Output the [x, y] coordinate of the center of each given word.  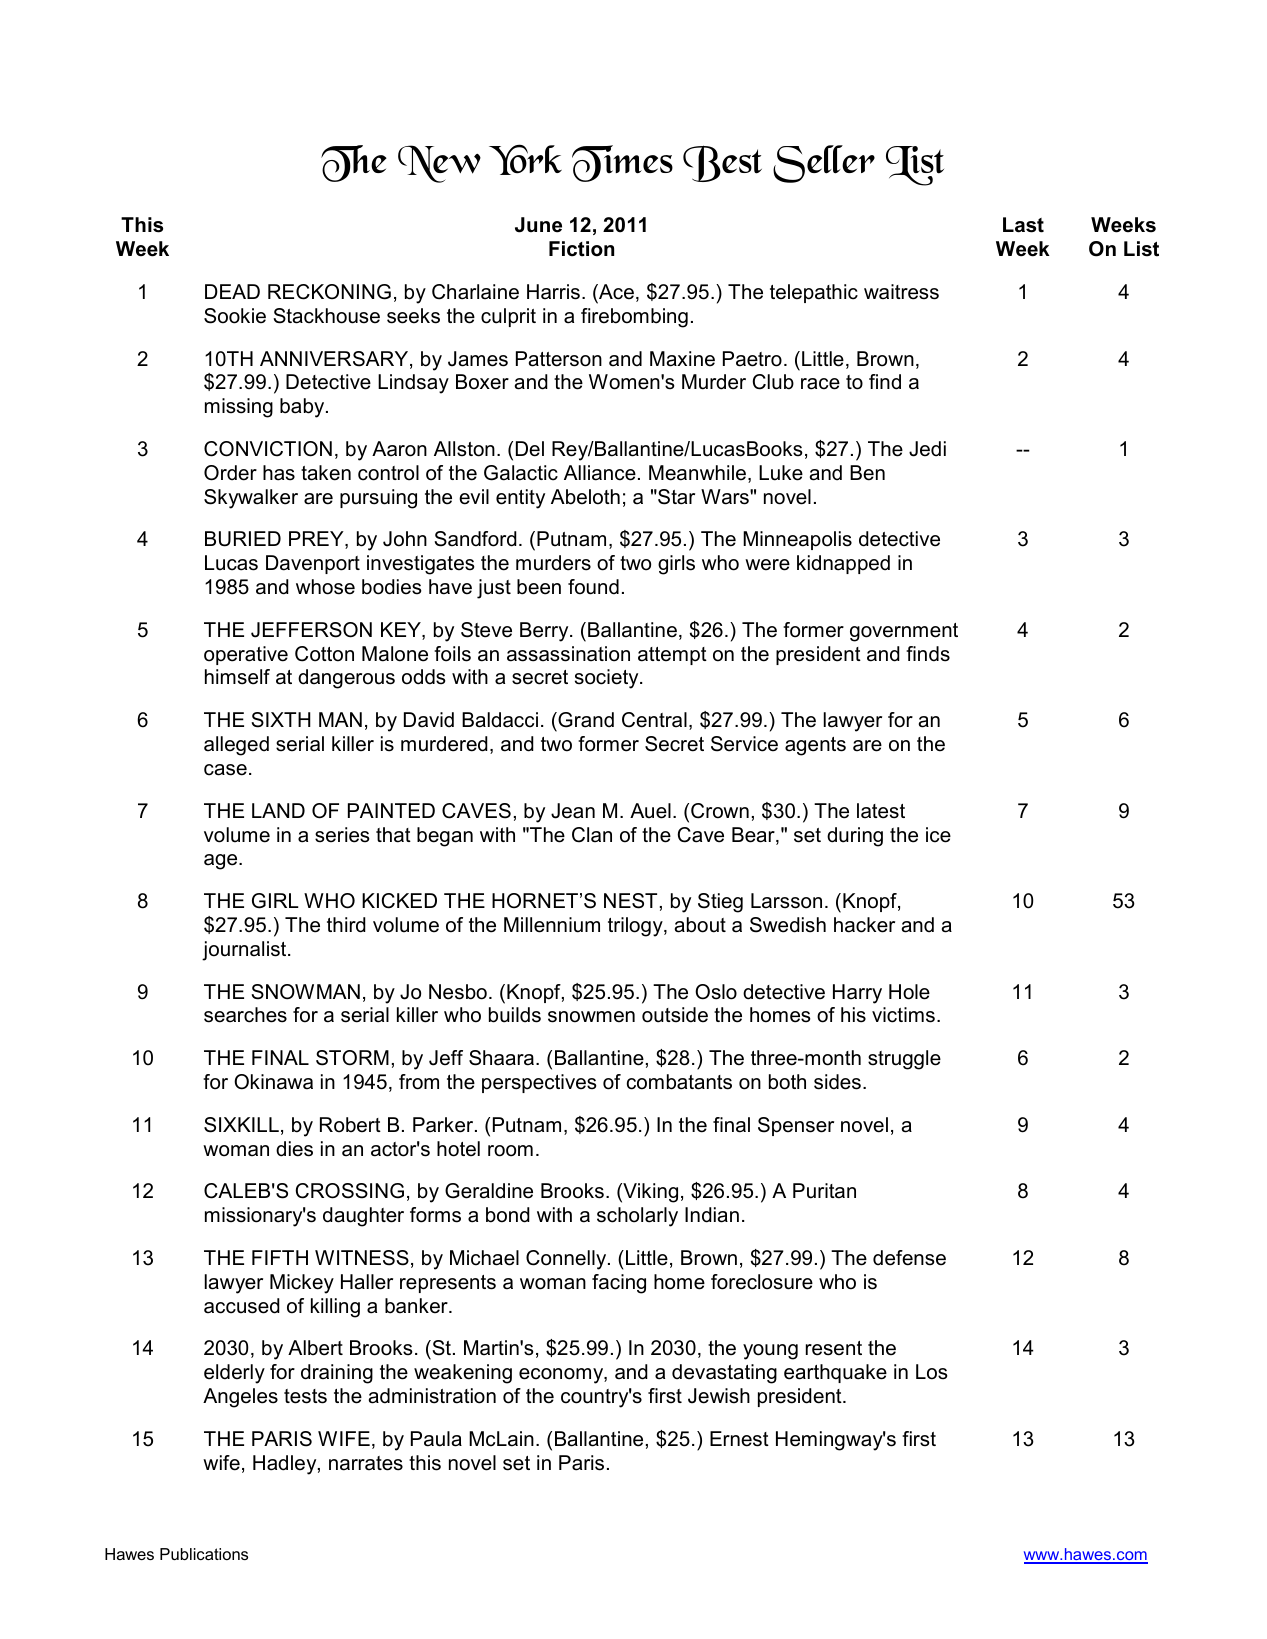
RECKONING [329, 292]
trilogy [636, 927]
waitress [901, 292]
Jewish [719, 1396]
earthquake [835, 1373]
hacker [864, 925]
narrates [366, 1463]
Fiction [581, 249]
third [346, 925]
